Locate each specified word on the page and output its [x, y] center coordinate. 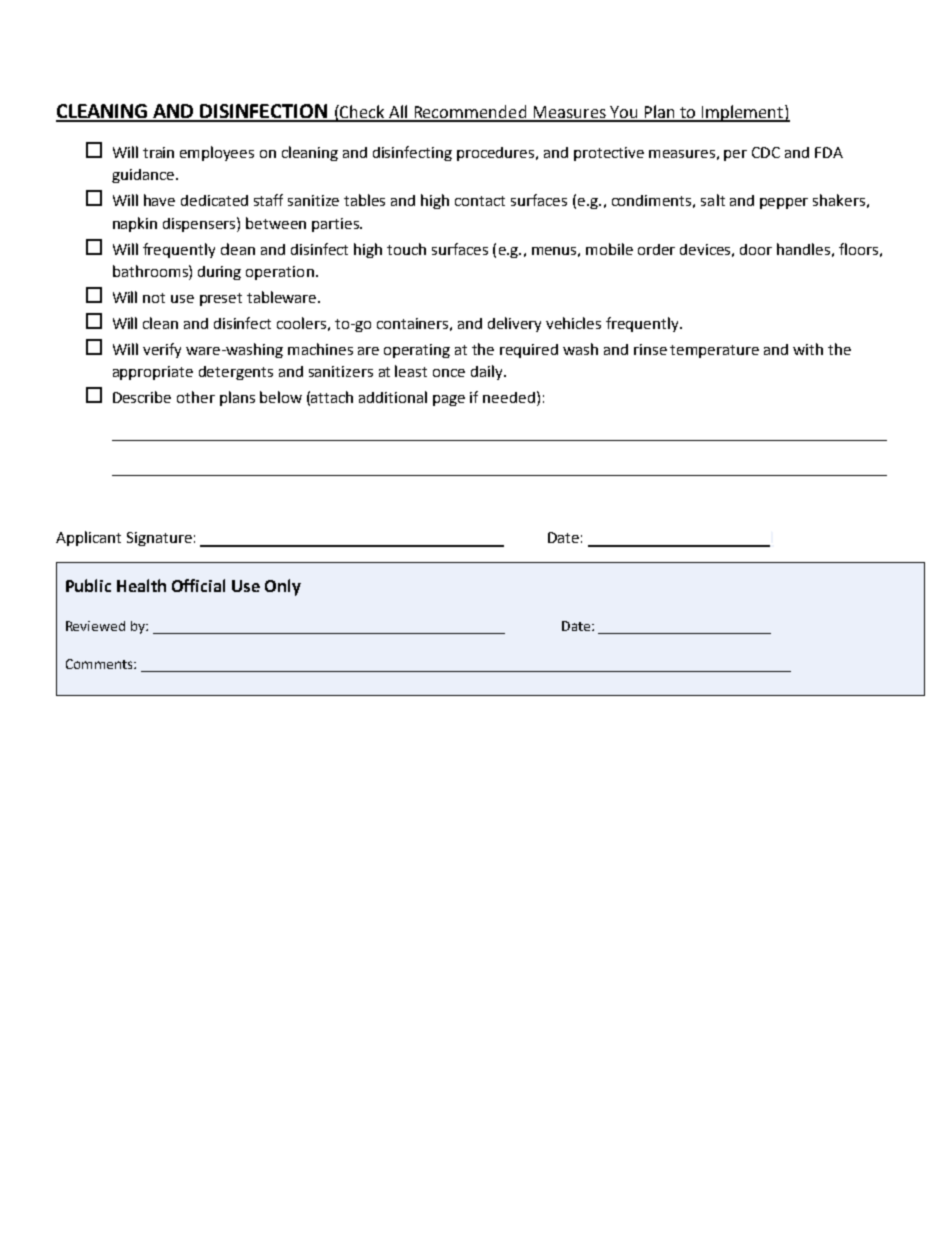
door [756, 249]
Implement [742, 113]
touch [406, 249]
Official [198, 585]
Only [283, 587]
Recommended [470, 113]
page [449, 400]
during [219, 273]
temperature [714, 351]
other [196, 397]
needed [509, 397]
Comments [100, 664]
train [158, 152]
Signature [159, 539]
